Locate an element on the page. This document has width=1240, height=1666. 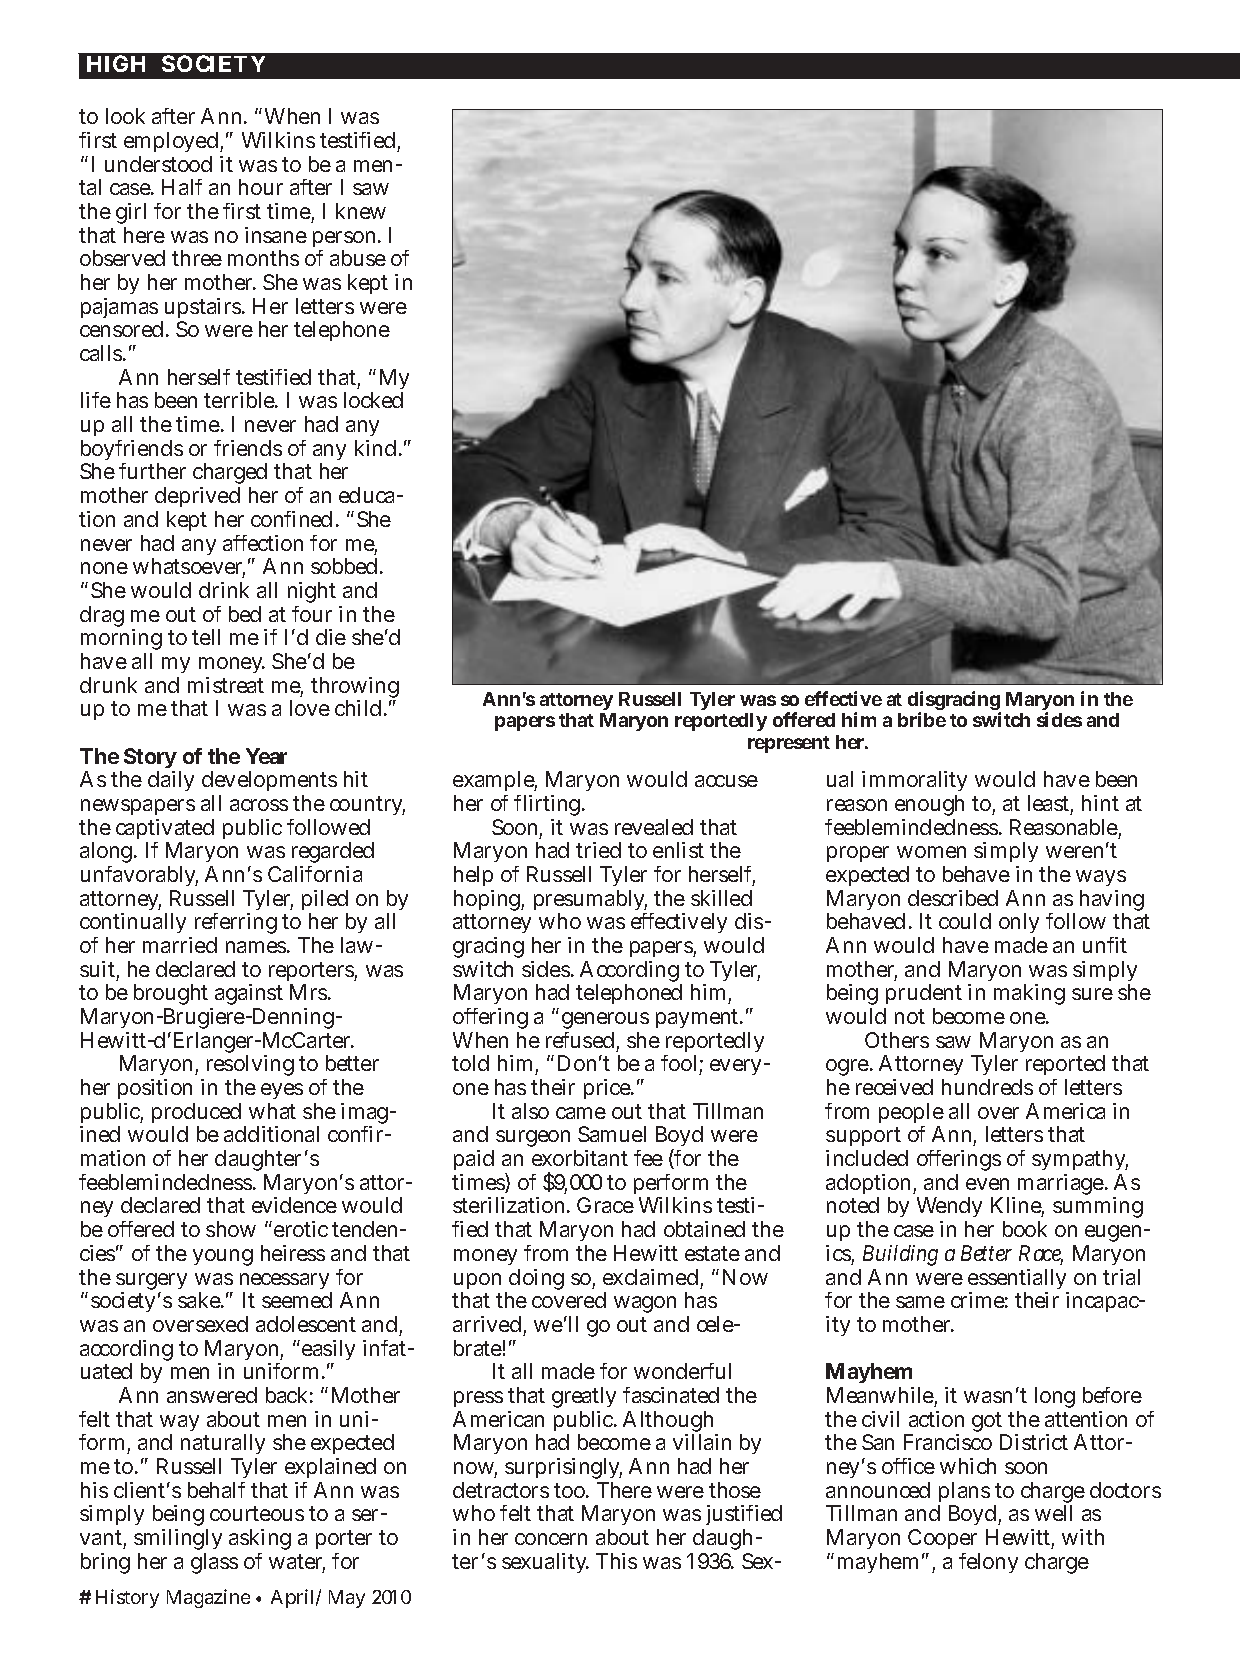
hour is located at coordinates (261, 187).
